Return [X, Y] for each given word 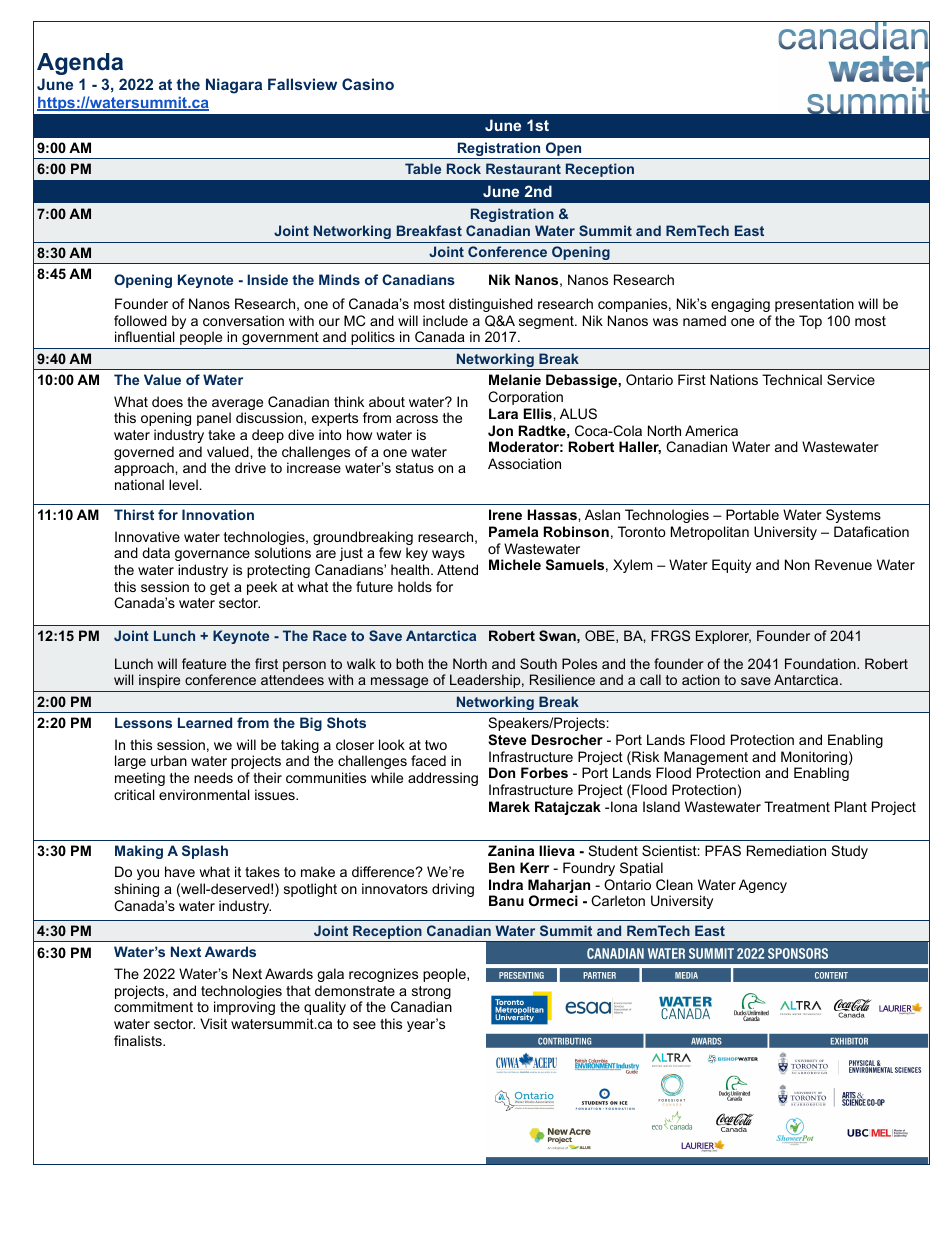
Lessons [143, 722]
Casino [368, 84]
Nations [734, 379]
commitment [153, 1006]
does [167, 401]
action [701, 679]
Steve [507, 739]
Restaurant [523, 168]
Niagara [234, 86]
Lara [503, 413]
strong [431, 994]
